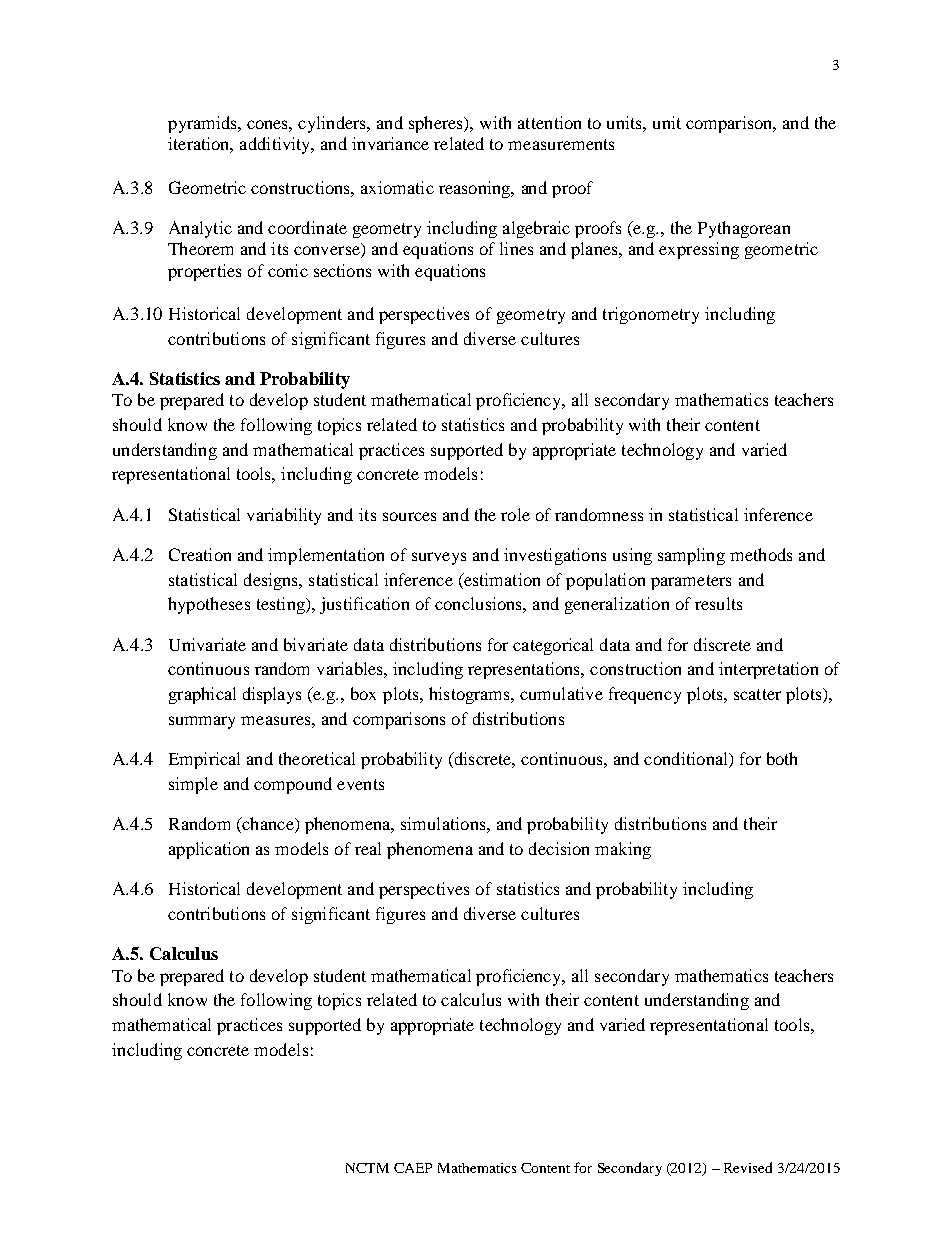 This screenshot has width=952, height=1233. I want to click on Pythagorean, so click(744, 229).
